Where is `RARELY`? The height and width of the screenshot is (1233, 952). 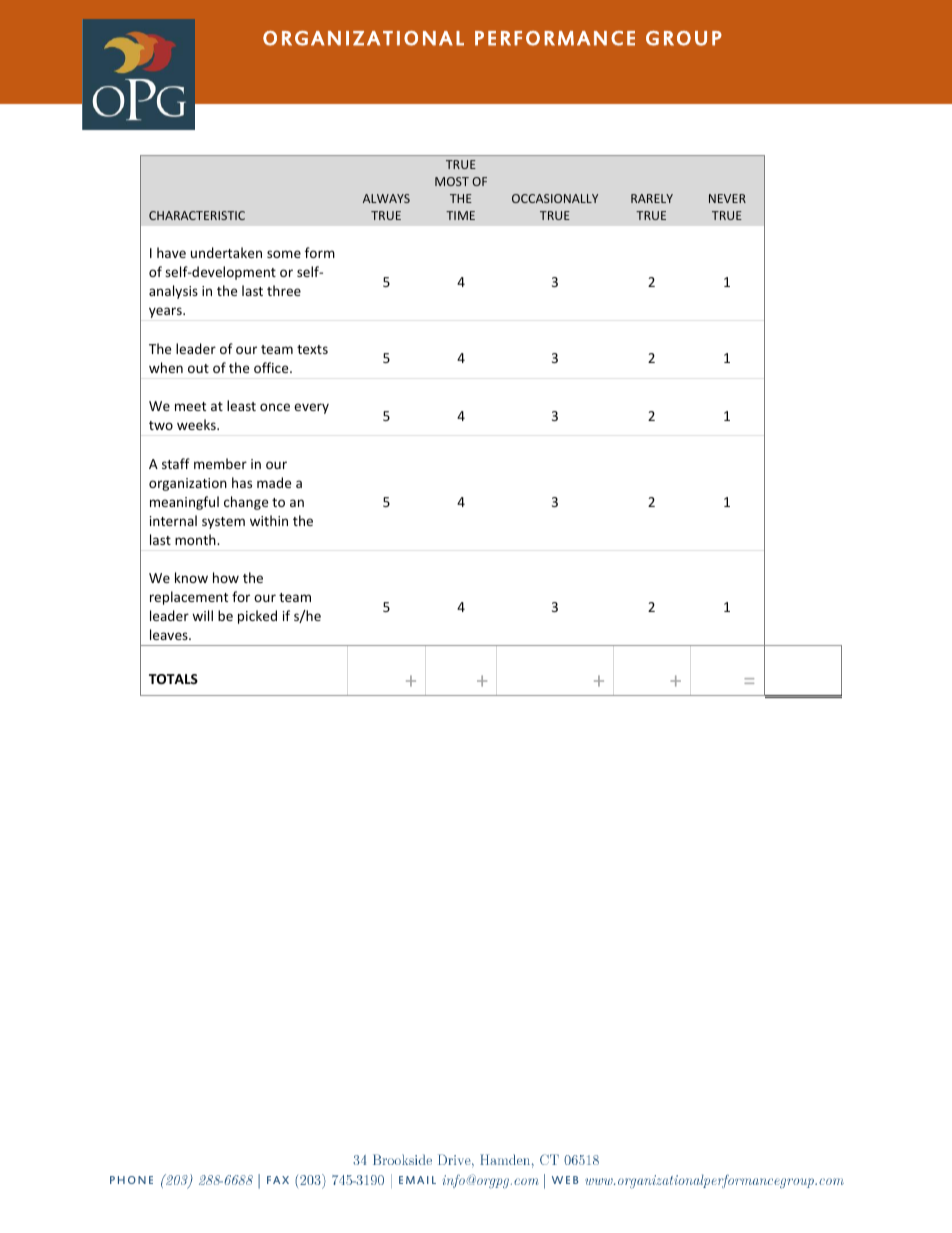
RARELY is located at coordinates (652, 198).
